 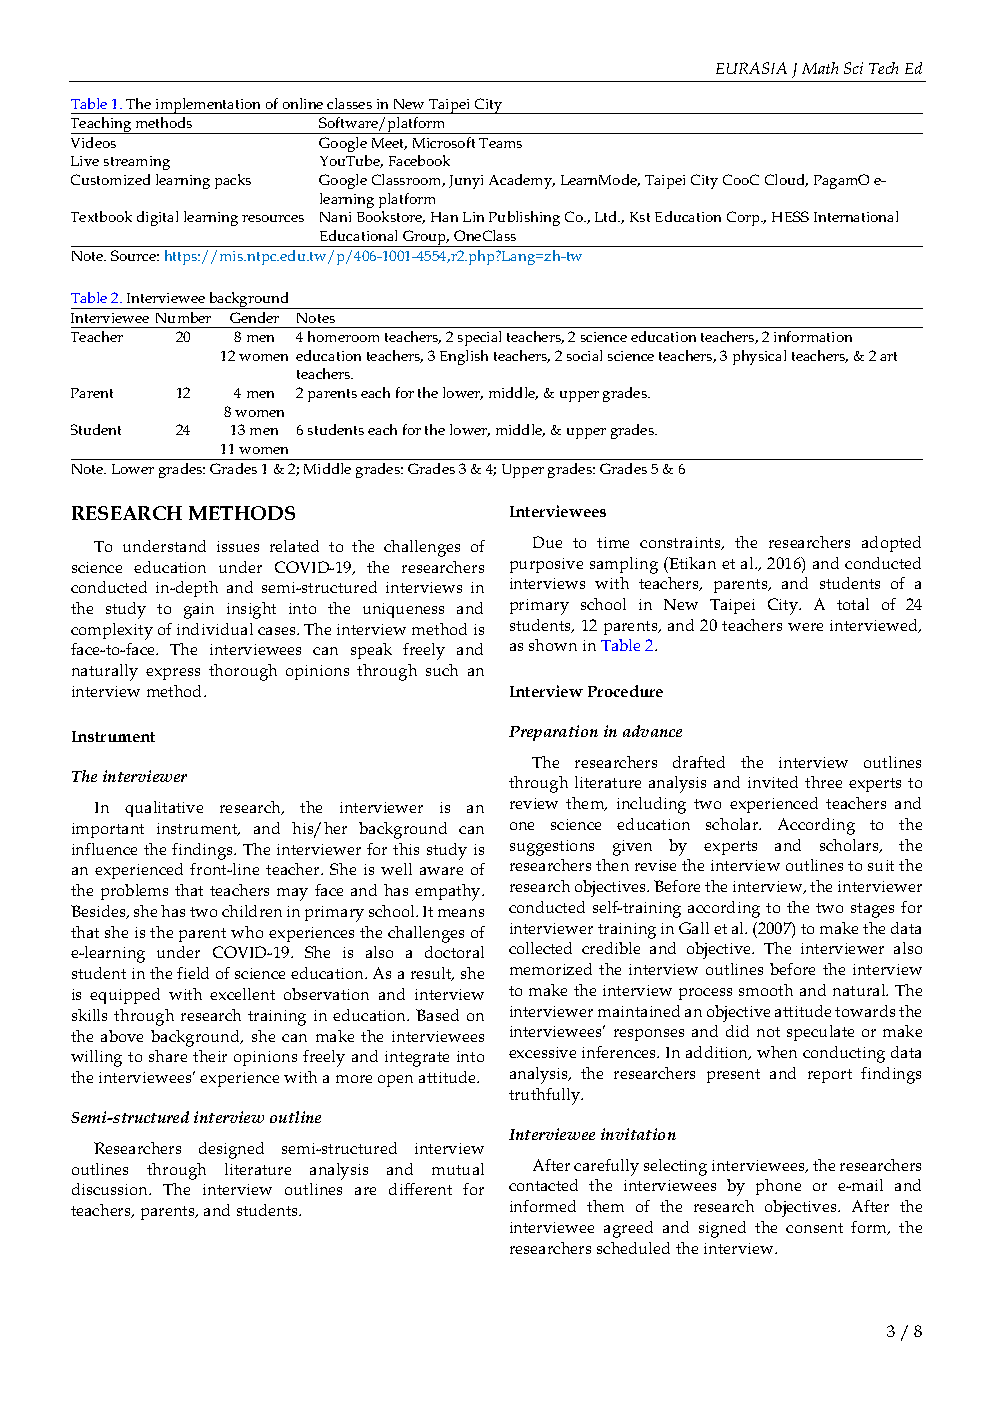 What do you see at coordinates (820, 68) in the page?
I see `Math` at bounding box center [820, 68].
